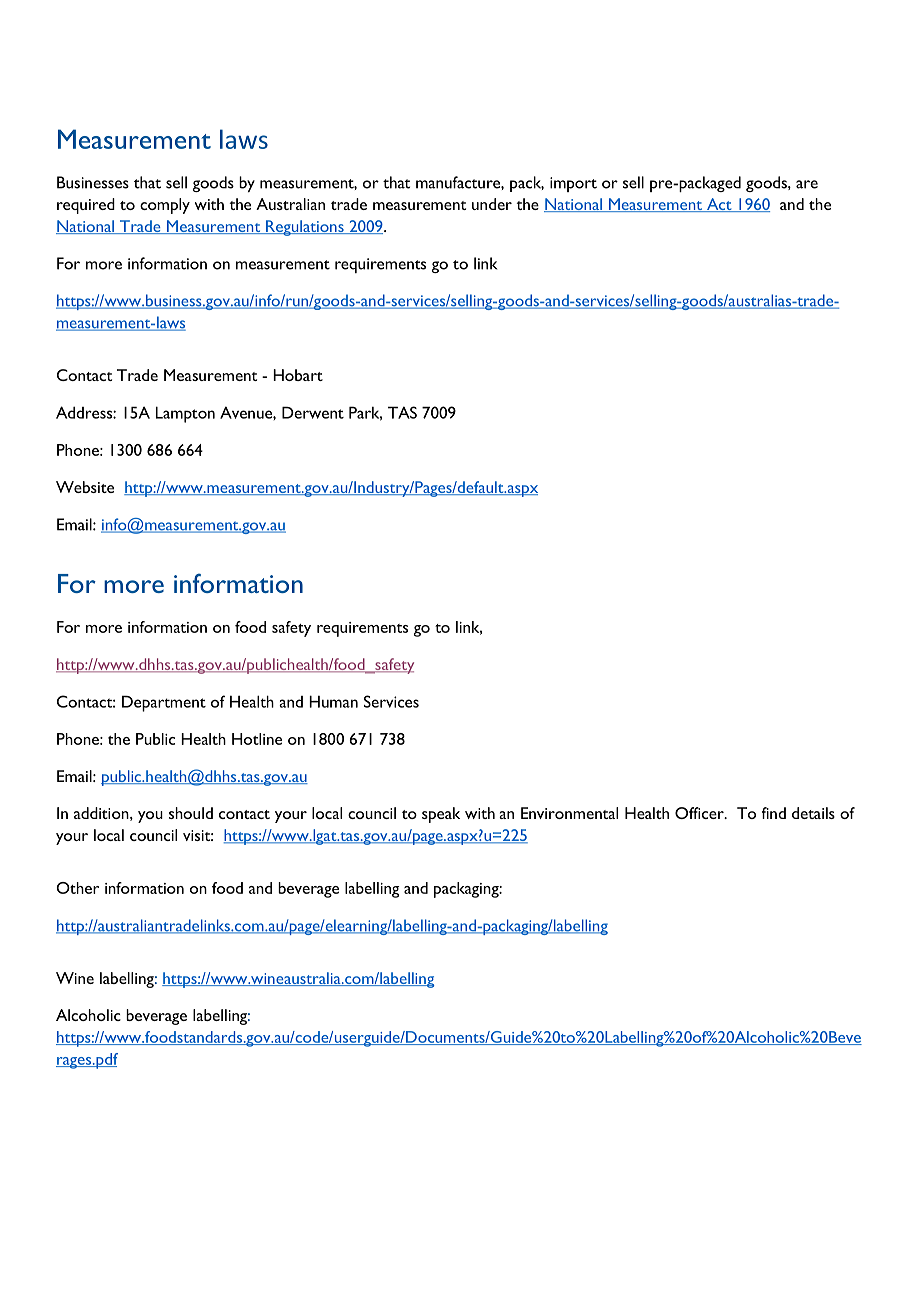 This document has height=1308, width=924. What do you see at coordinates (165, 206) in the document?
I see `comply` at bounding box center [165, 206].
